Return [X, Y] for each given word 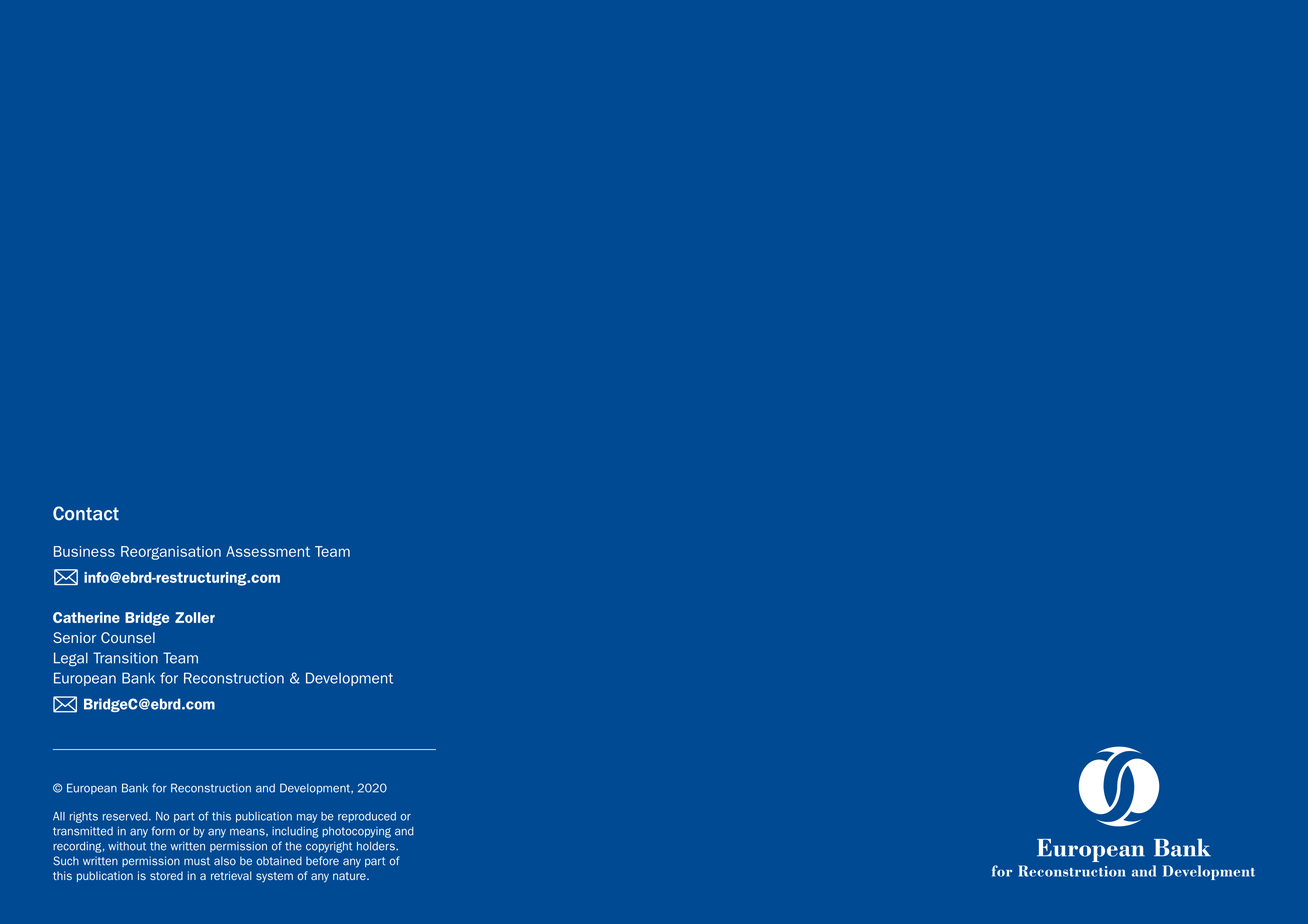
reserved [126, 816]
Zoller [195, 617]
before [322, 861]
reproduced [367, 817]
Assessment [268, 551]
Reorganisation [171, 553]
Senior [74, 637]
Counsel [128, 637]
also [225, 861]
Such [66, 861]
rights [84, 817]
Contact [86, 513]
